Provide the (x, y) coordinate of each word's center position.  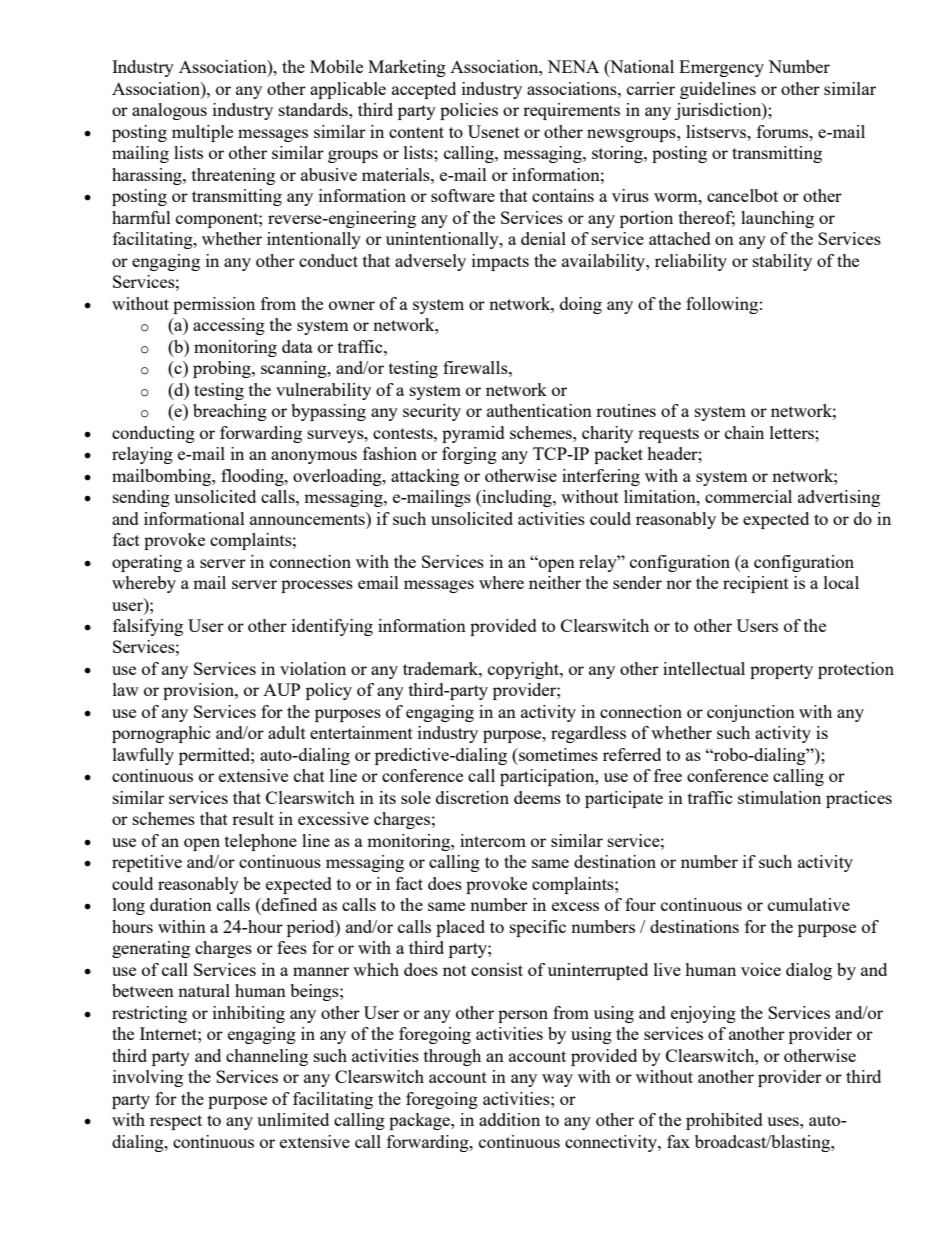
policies (469, 111)
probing (223, 369)
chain (744, 432)
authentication (539, 410)
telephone (261, 842)
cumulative (809, 904)
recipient (756, 584)
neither (555, 582)
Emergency (721, 68)
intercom (493, 840)
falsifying (148, 627)
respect (176, 1122)
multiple (202, 133)
